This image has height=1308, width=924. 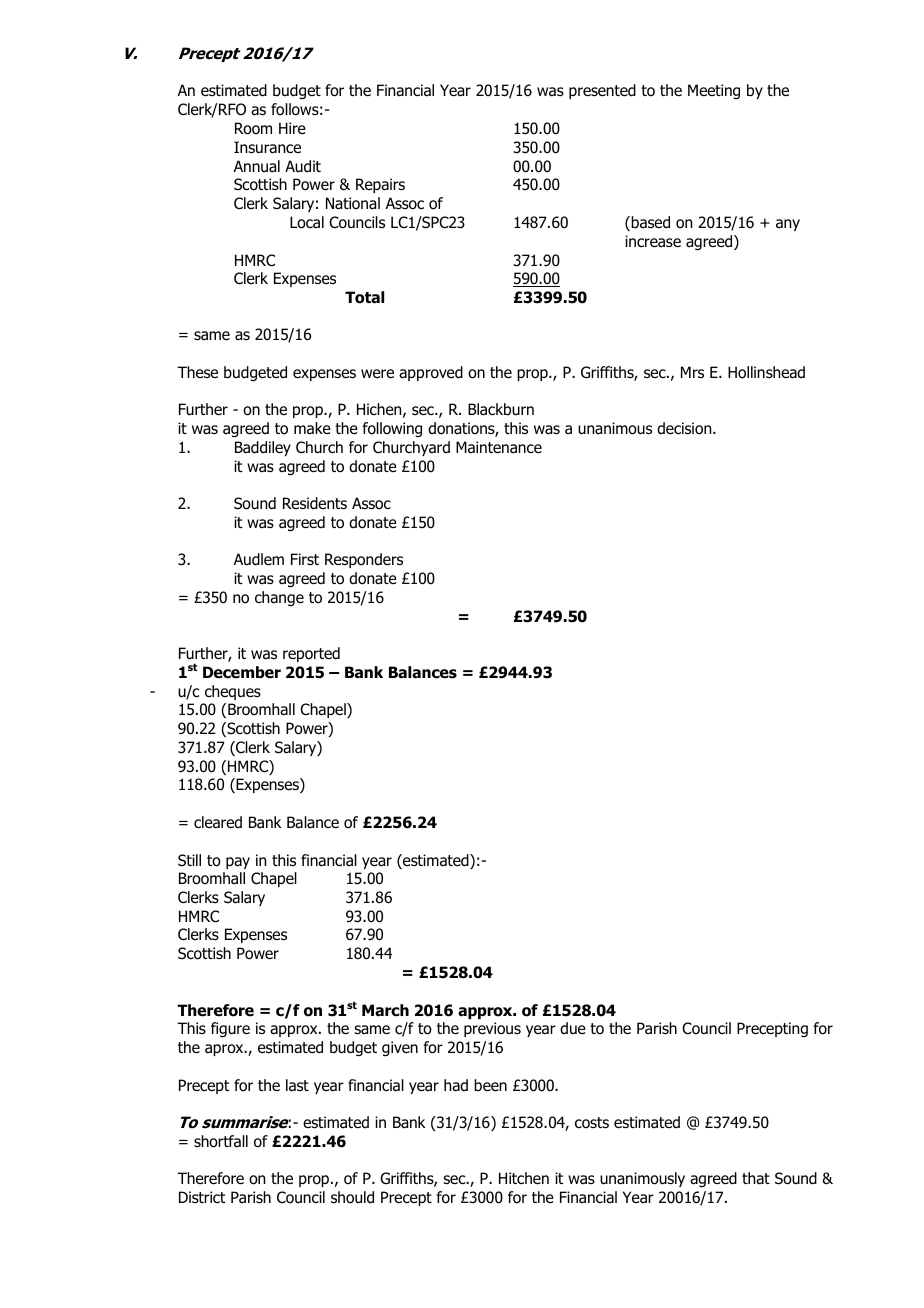 What do you see at coordinates (685, 428) in the image?
I see `decision` at bounding box center [685, 428].
